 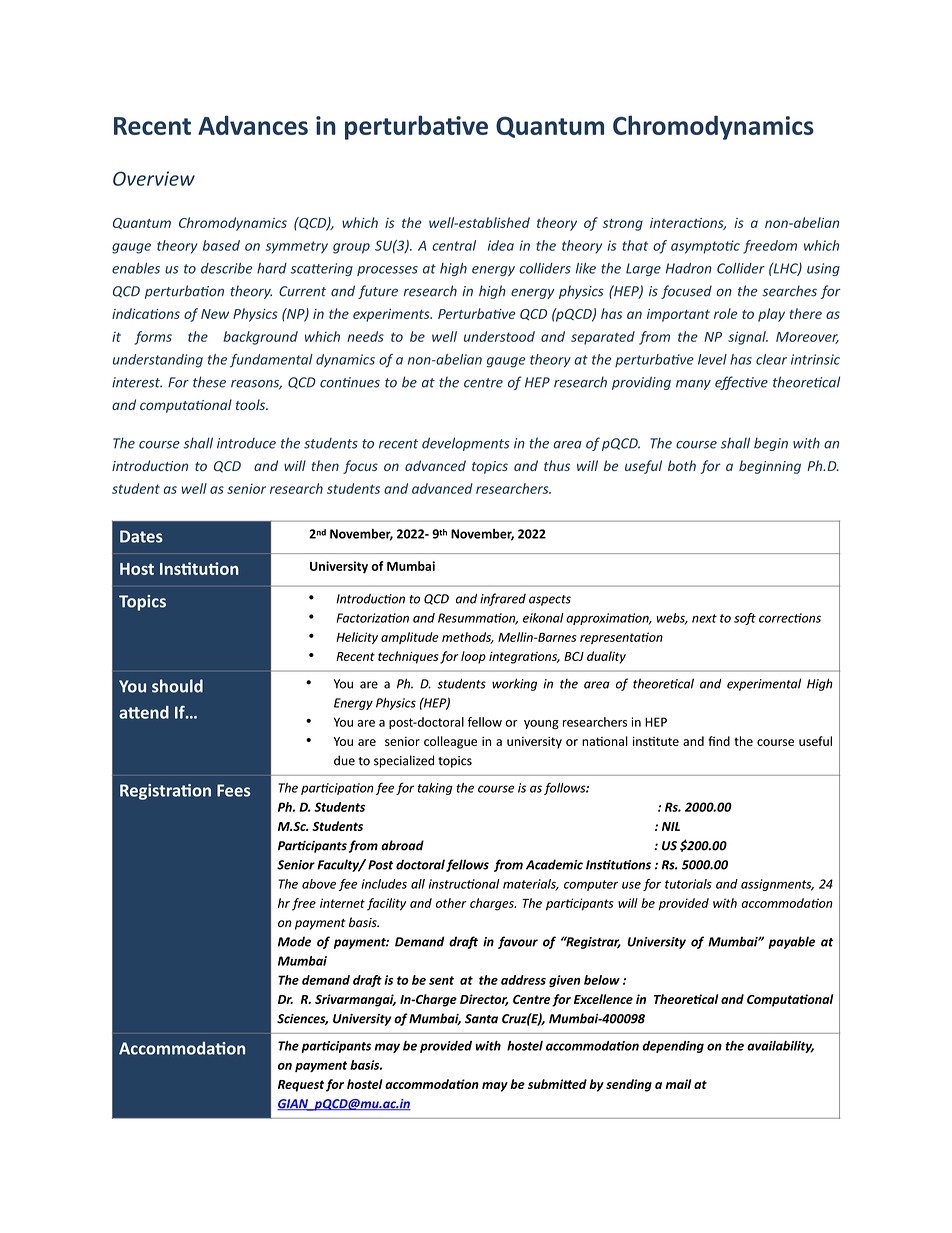 What do you see at coordinates (451, 903) in the screenshot?
I see `other` at bounding box center [451, 903].
